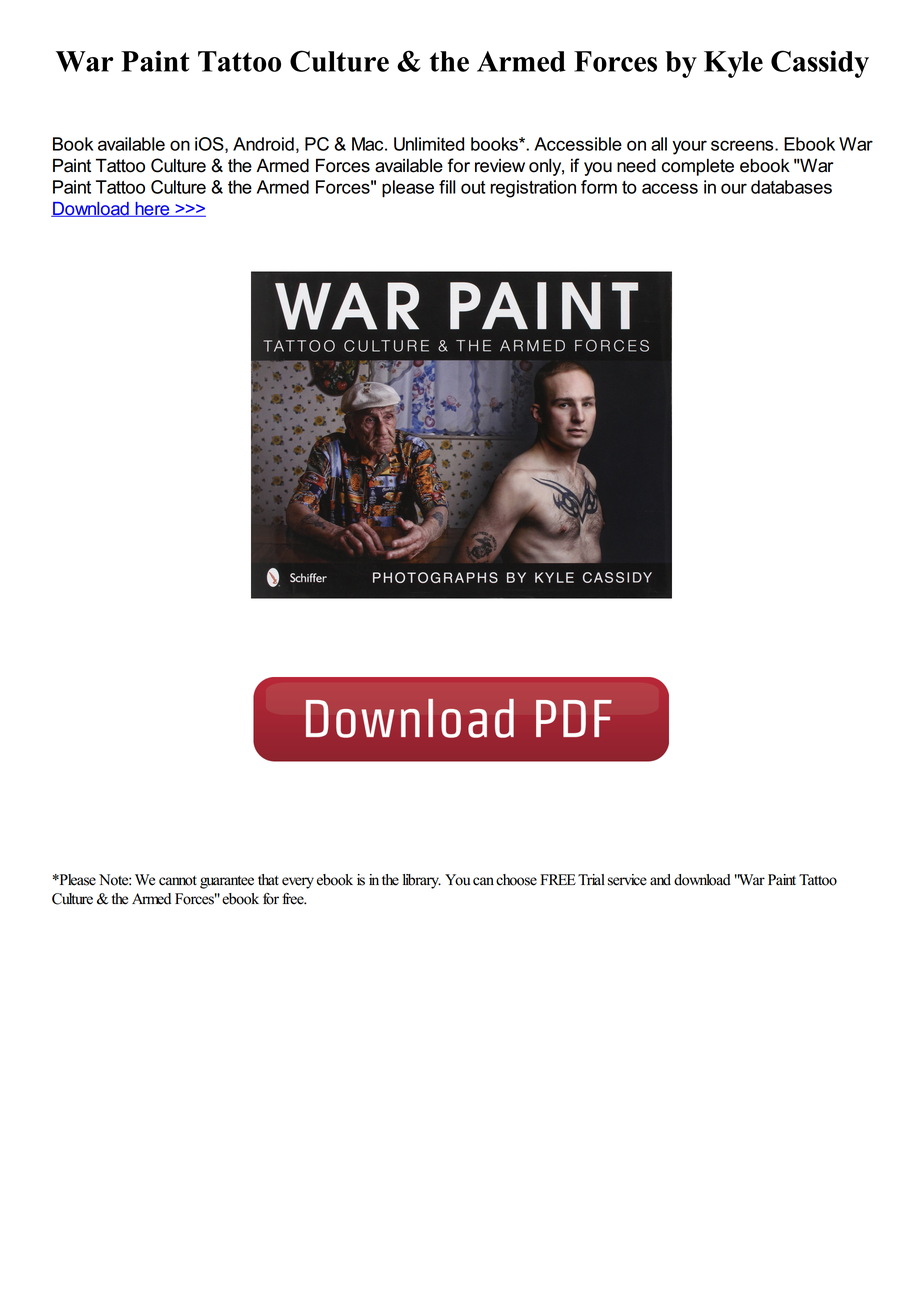 Image resolution: width=924 pixels, height=1308 pixels. Describe the element at coordinates (473, 187) in the image. I see `out` at that location.
